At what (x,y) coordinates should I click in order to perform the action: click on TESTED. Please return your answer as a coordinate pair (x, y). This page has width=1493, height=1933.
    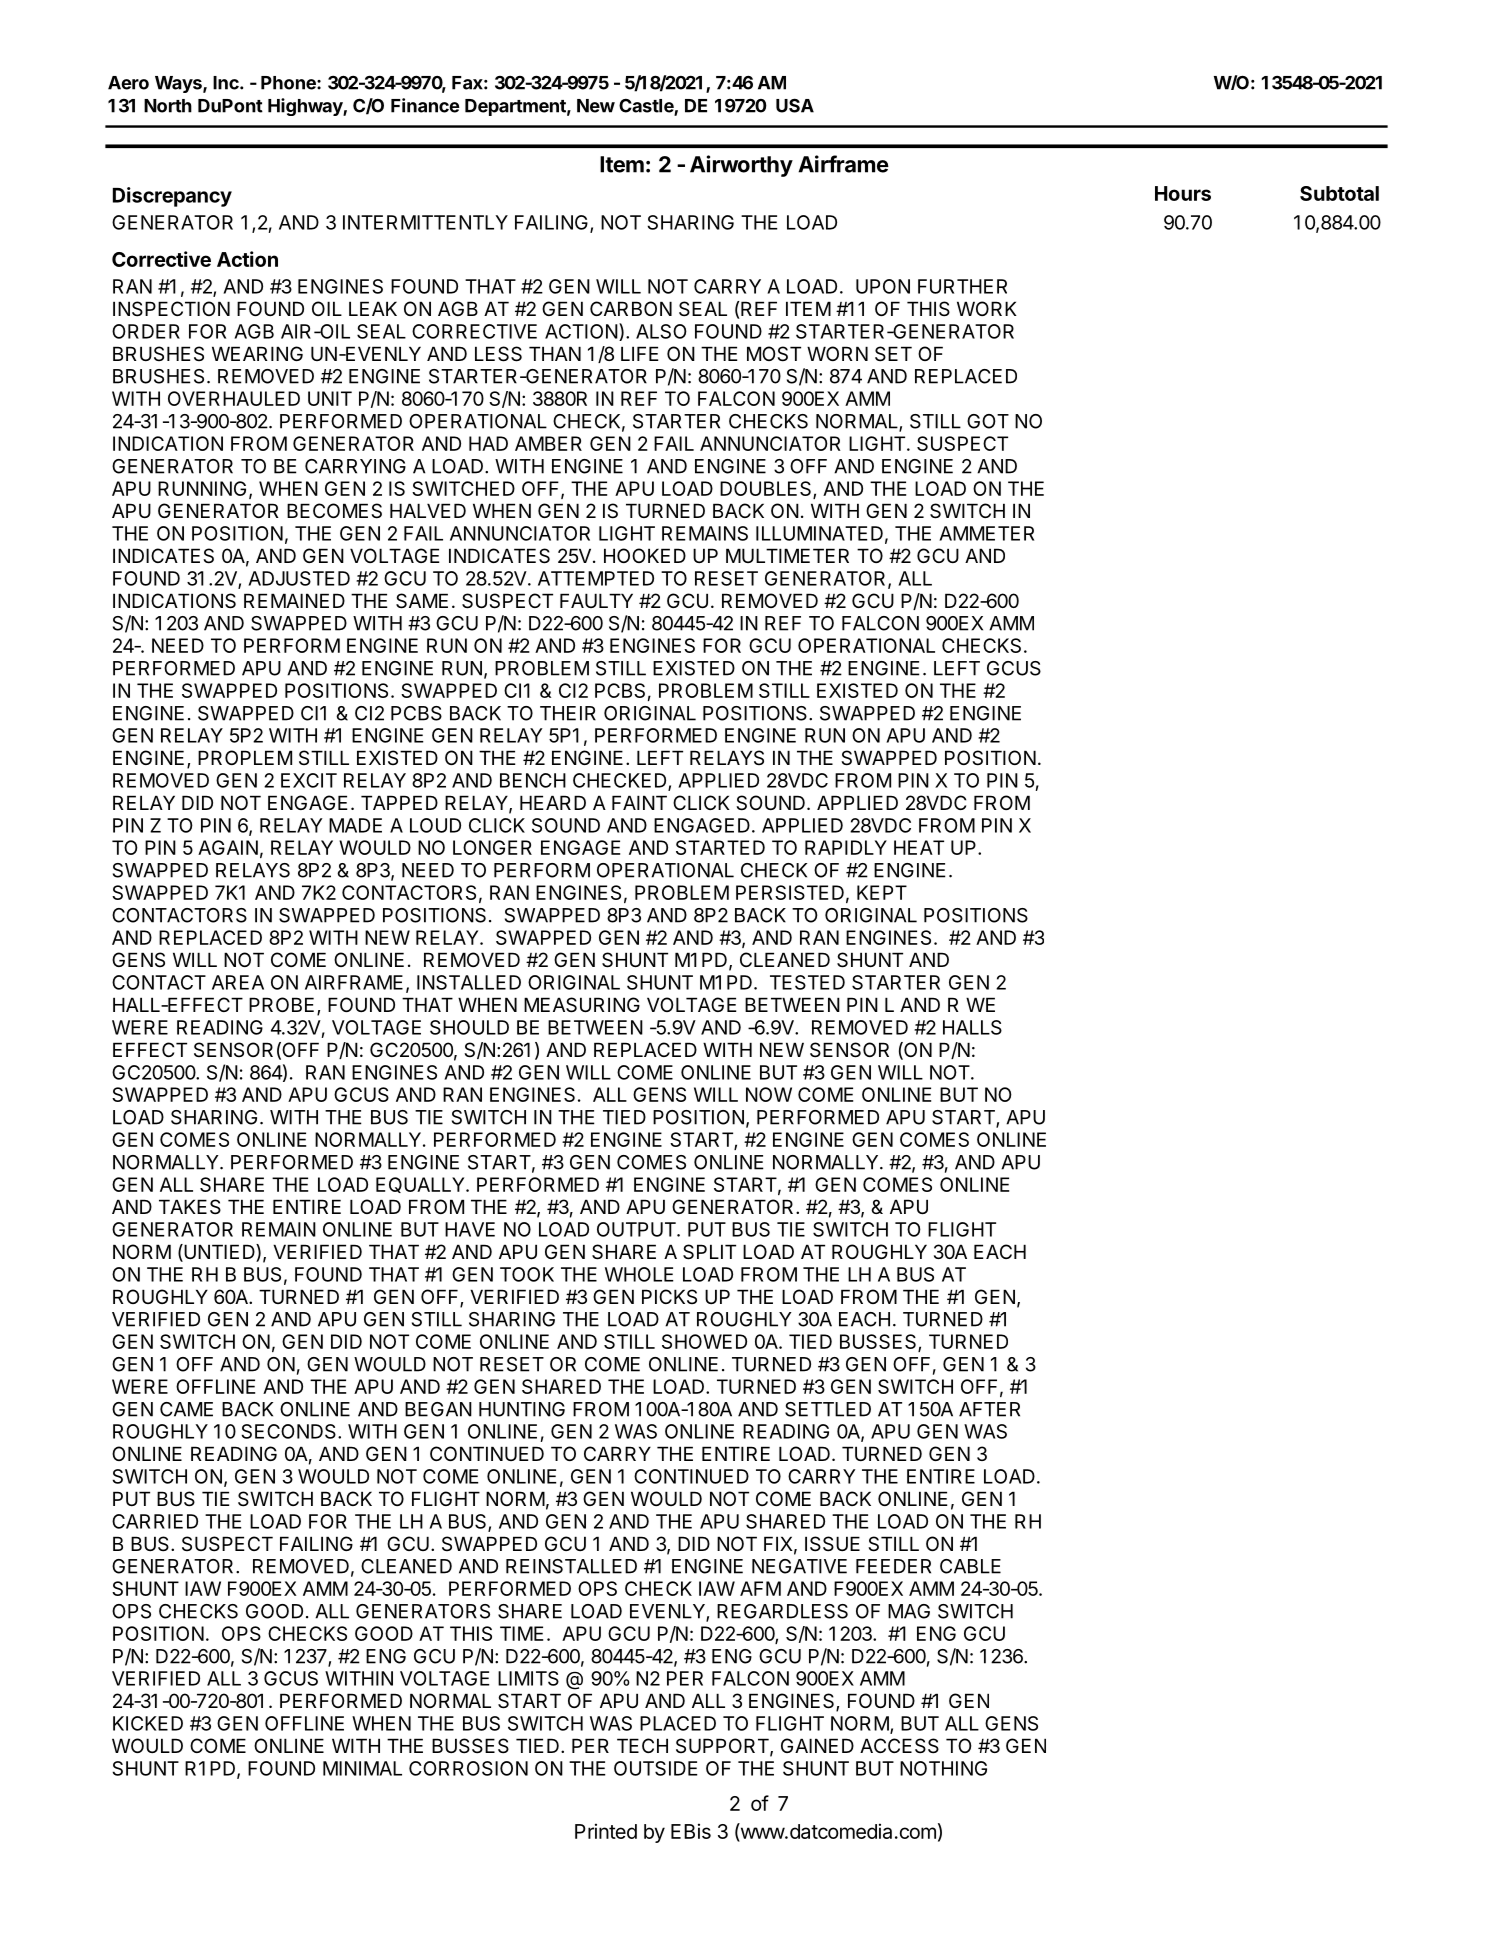
    Looking at the image, I should click on (807, 982).
